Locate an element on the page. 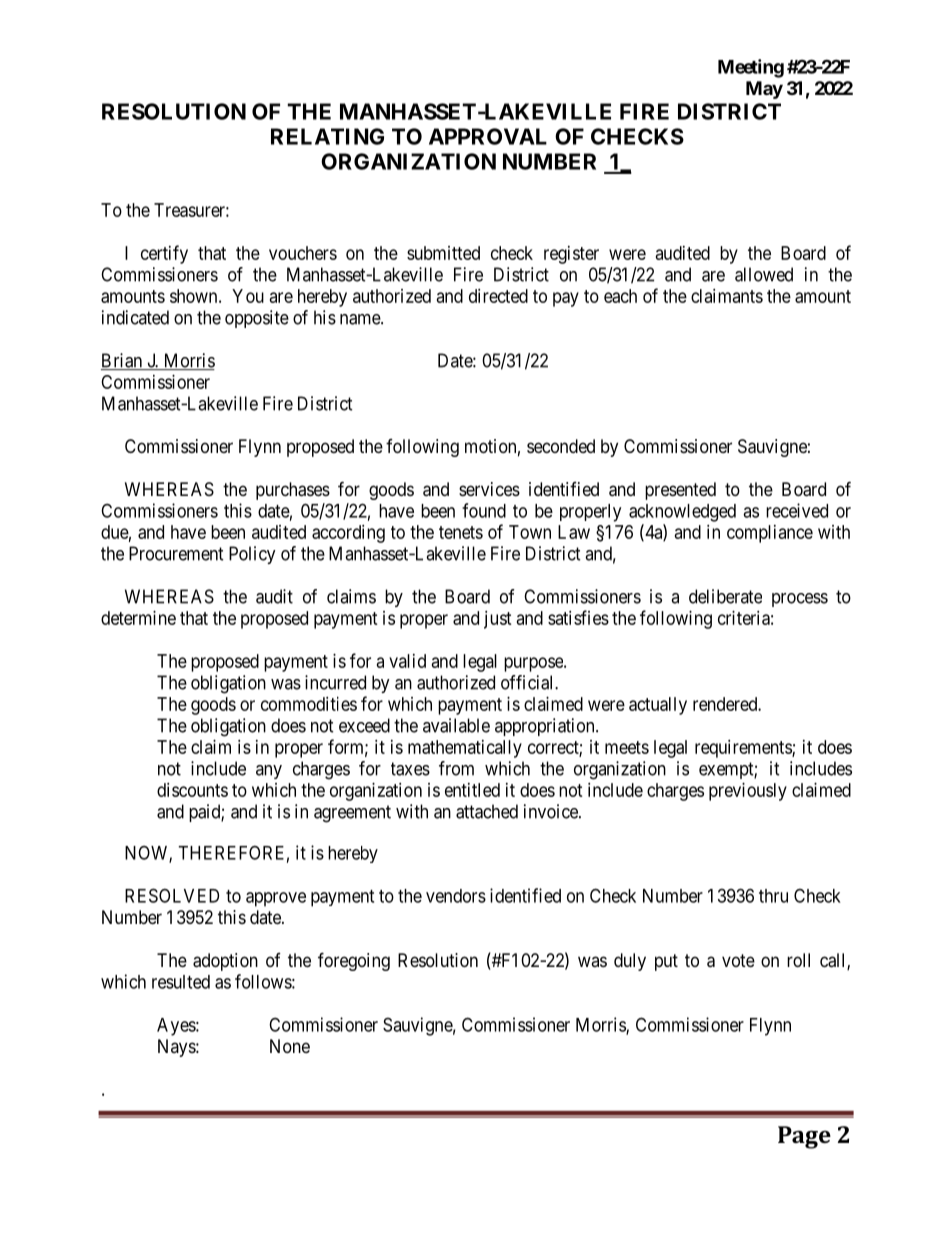 Image resolution: width=952 pixels, height=1233 pixels. determine is located at coordinates (138, 618).
